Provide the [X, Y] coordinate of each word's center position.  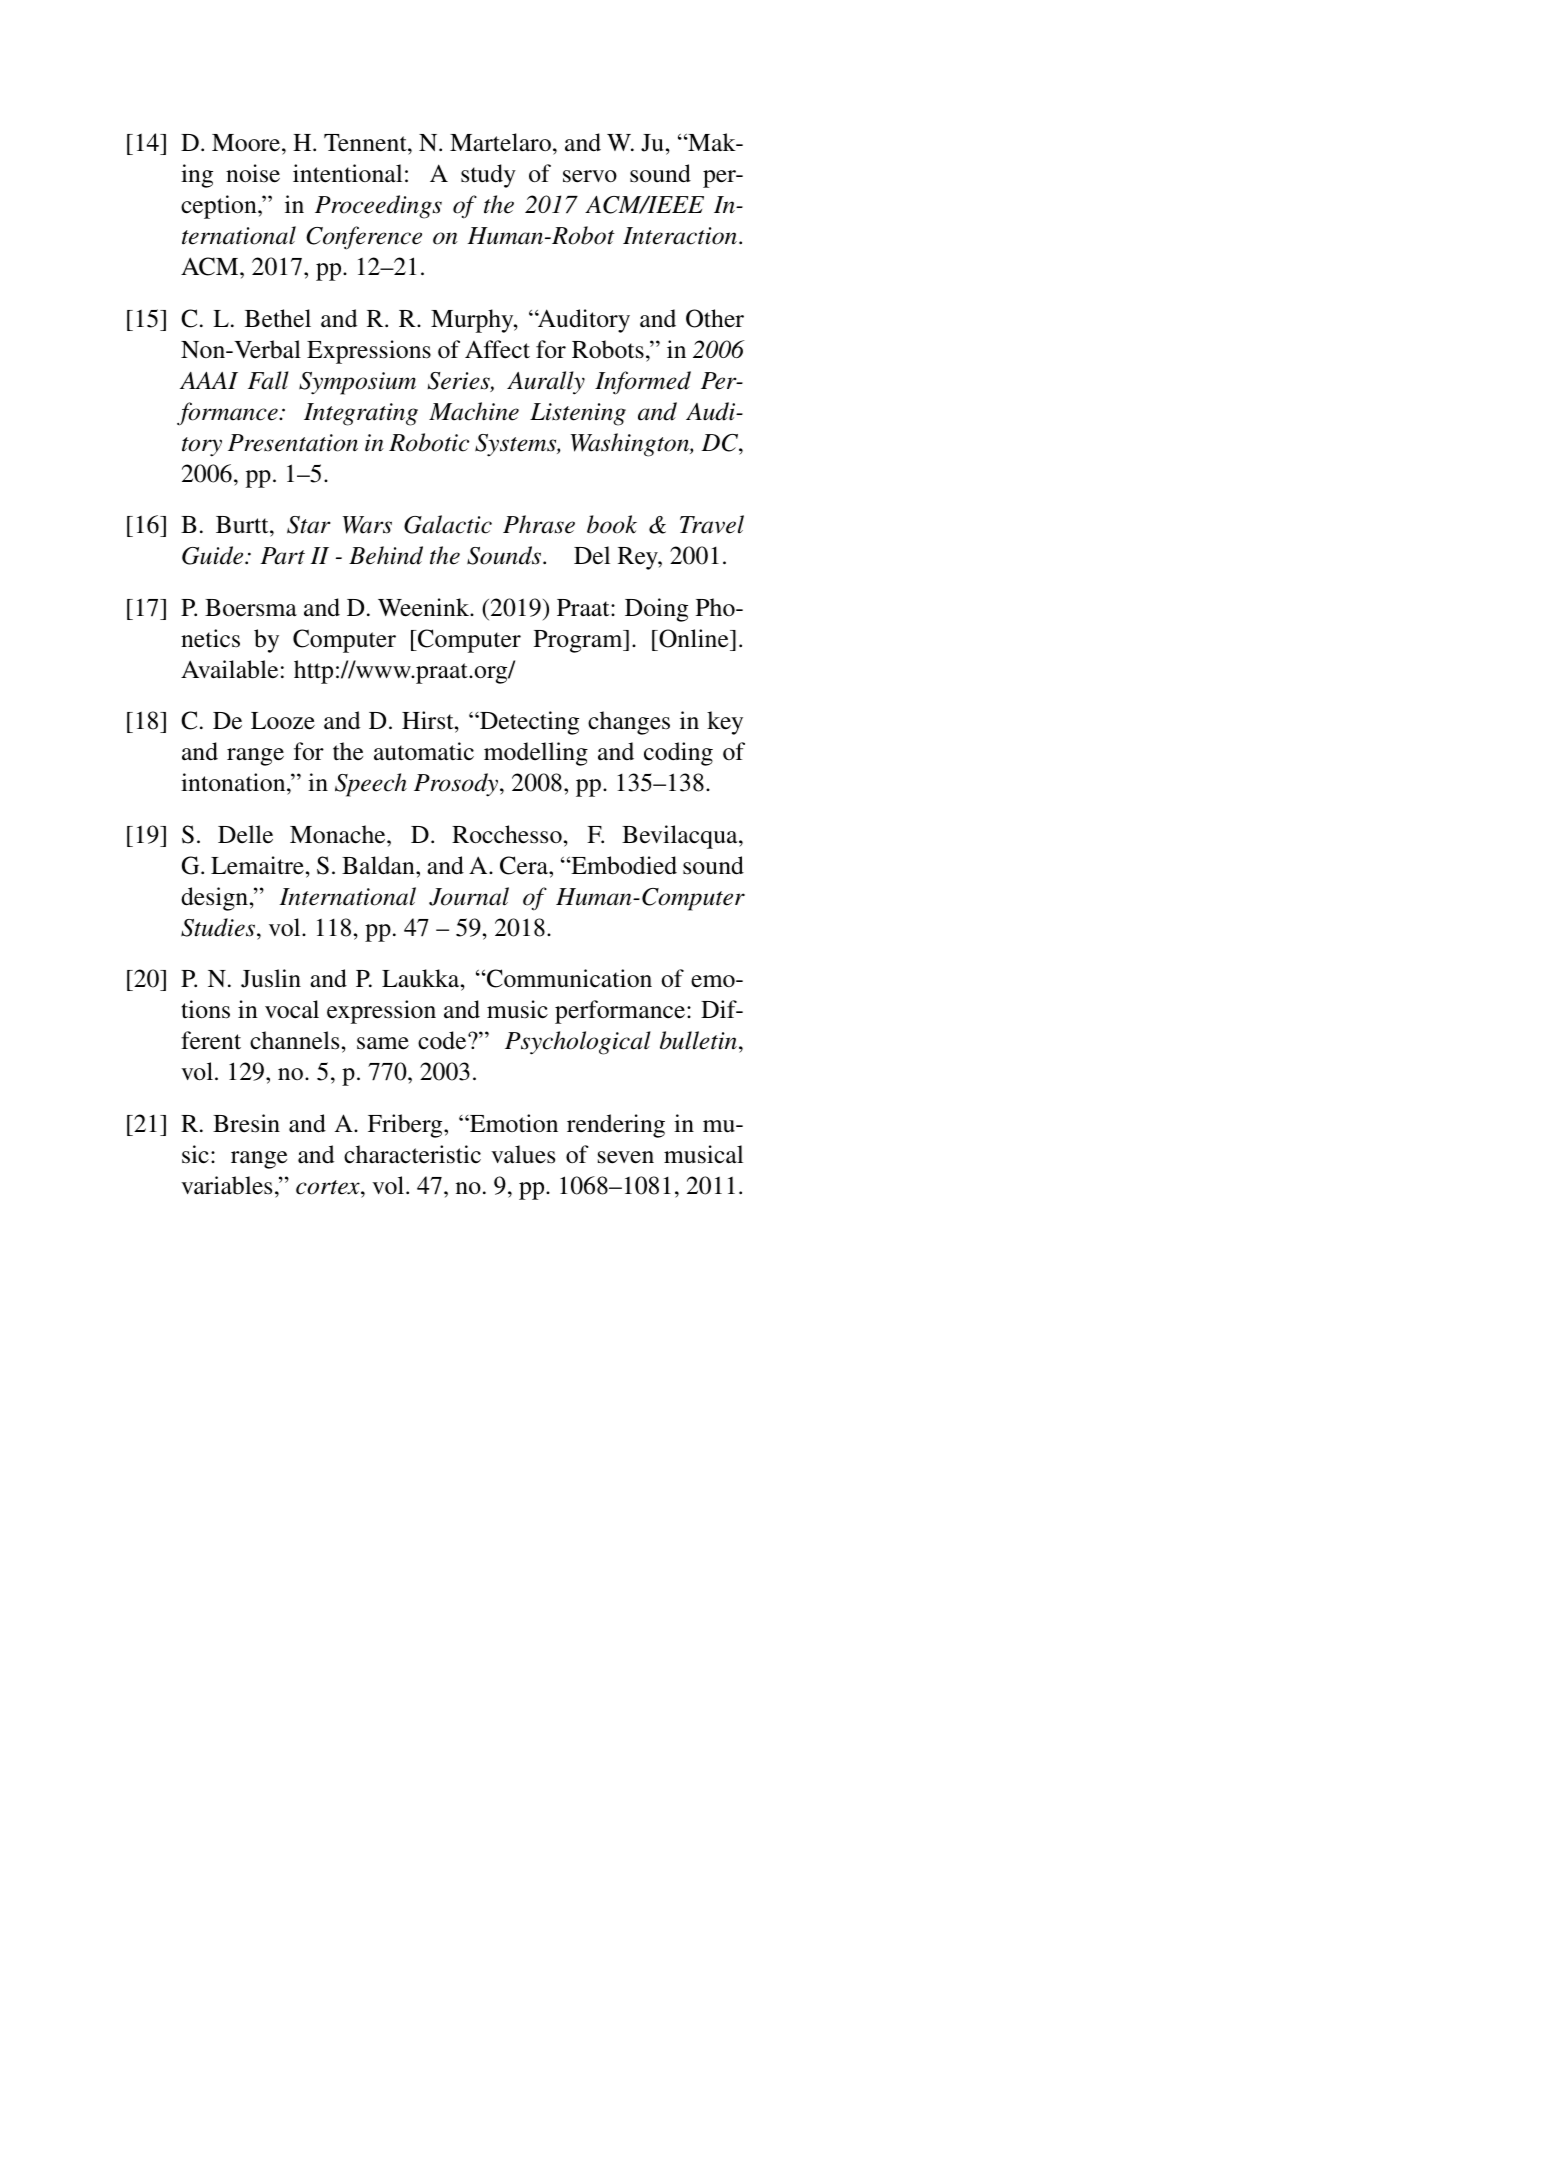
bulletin [698, 1040]
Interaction [680, 236]
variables [226, 1185]
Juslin [271, 978]
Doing [656, 610]
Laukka [422, 978]
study [488, 176]
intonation [234, 782]
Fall [268, 380]
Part [282, 556]
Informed [643, 383]
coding [678, 754]
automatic [424, 751]
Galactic [448, 524]
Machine [474, 411]
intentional [347, 173]
